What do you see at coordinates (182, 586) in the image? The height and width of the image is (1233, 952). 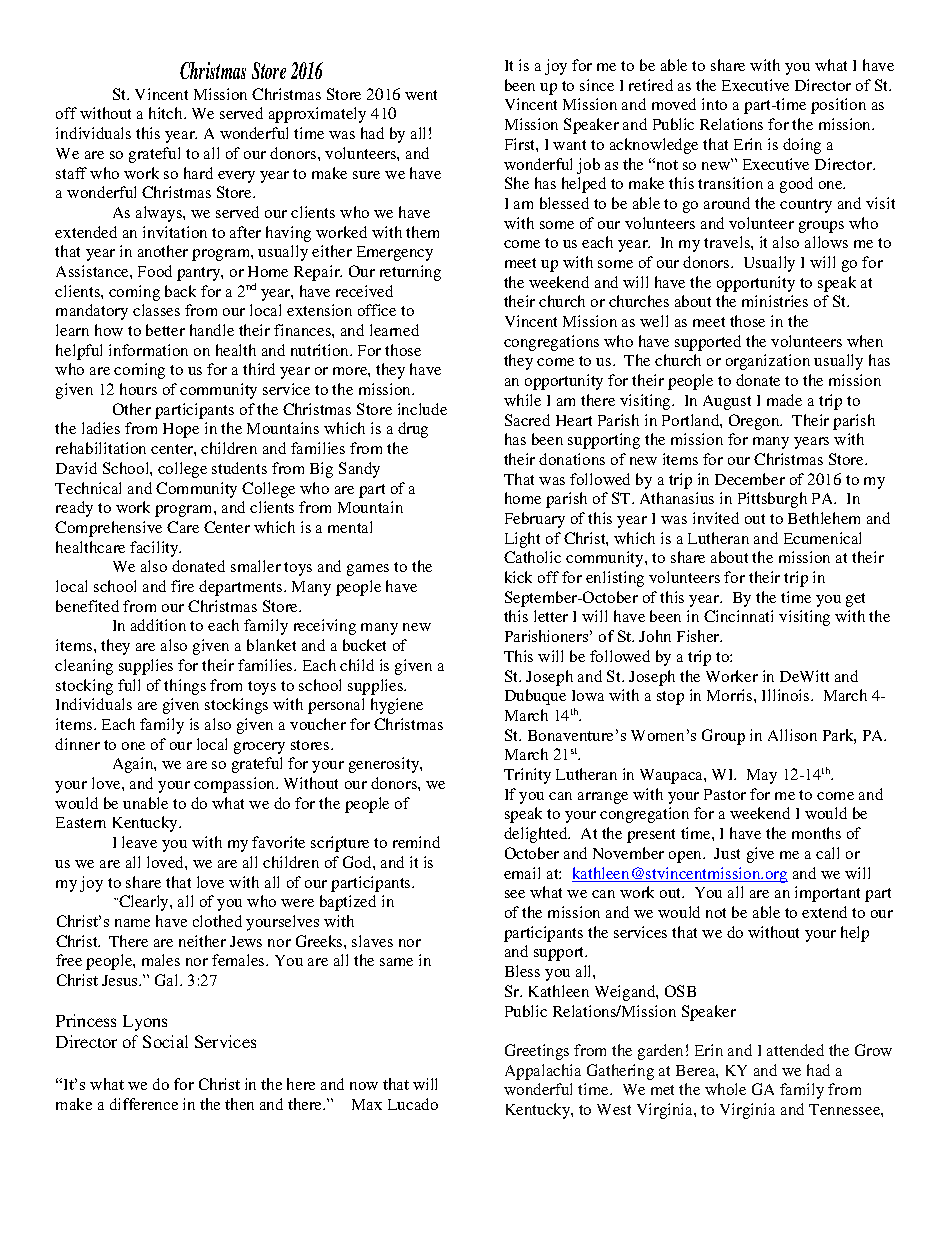 I see `fire` at bounding box center [182, 586].
